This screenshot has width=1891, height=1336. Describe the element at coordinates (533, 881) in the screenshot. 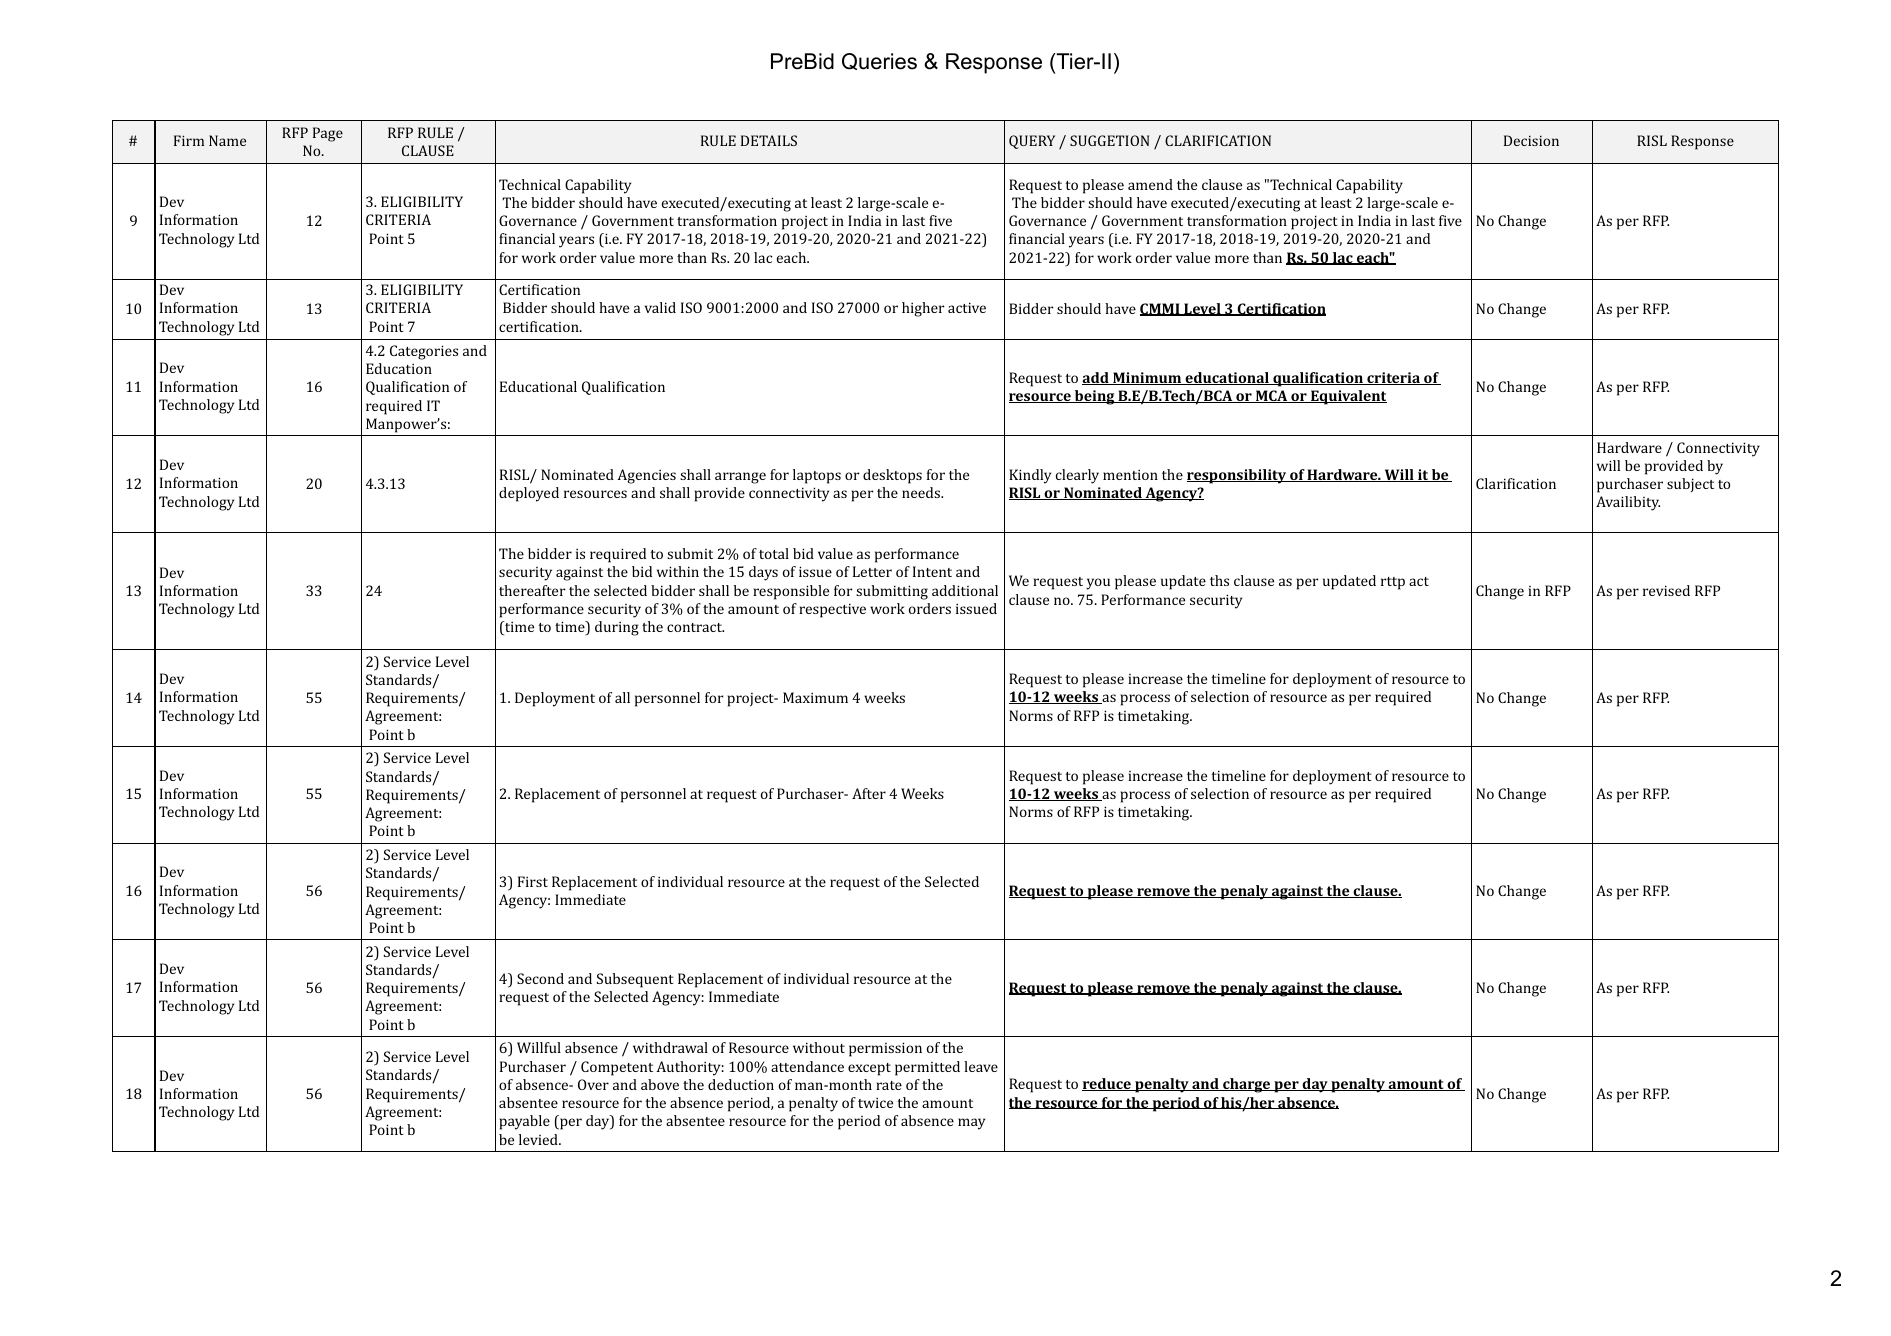

I see `First` at that location.
